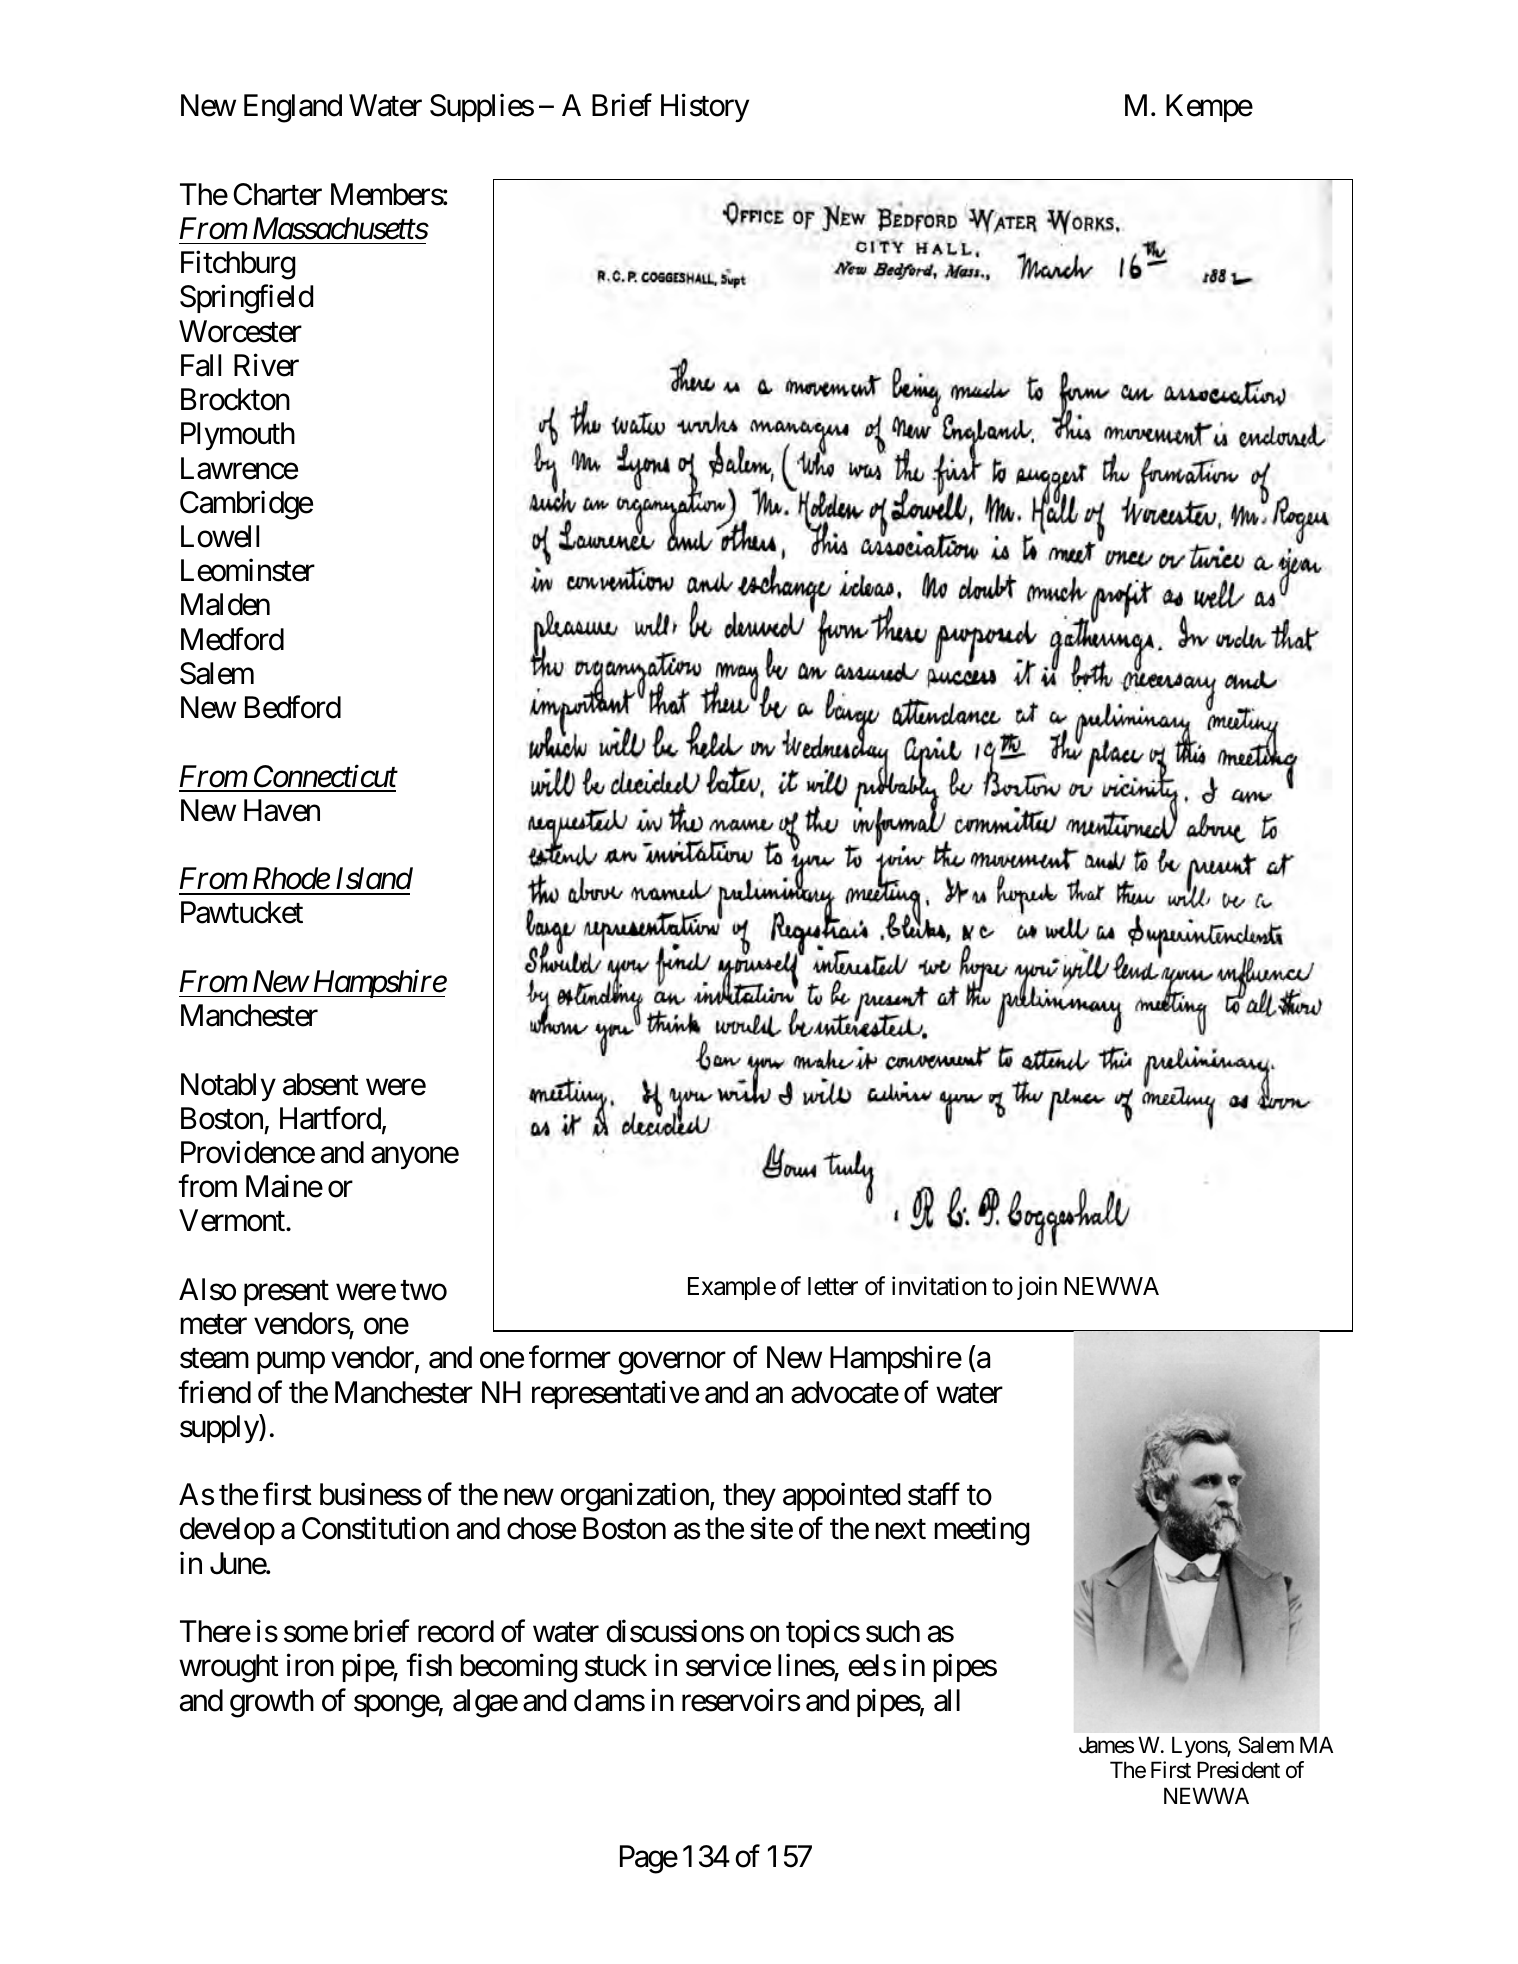  Describe the element at coordinates (272, 1703) in the document. I see `growth` at that location.
